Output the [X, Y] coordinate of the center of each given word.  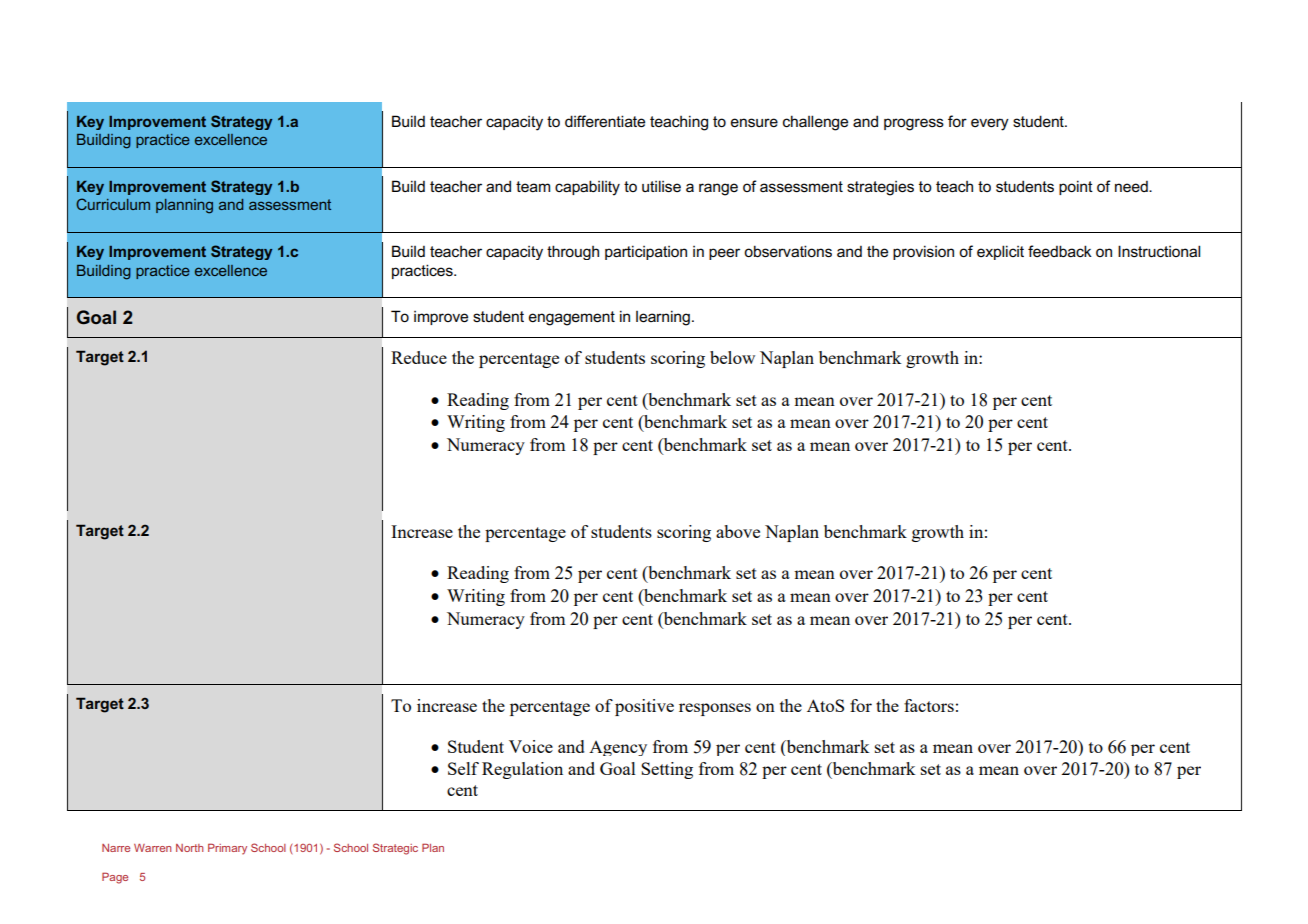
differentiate [605, 121]
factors [929, 705]
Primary [227, 849]
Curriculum [113, 204]
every [990, 124]
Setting [667, 770]
